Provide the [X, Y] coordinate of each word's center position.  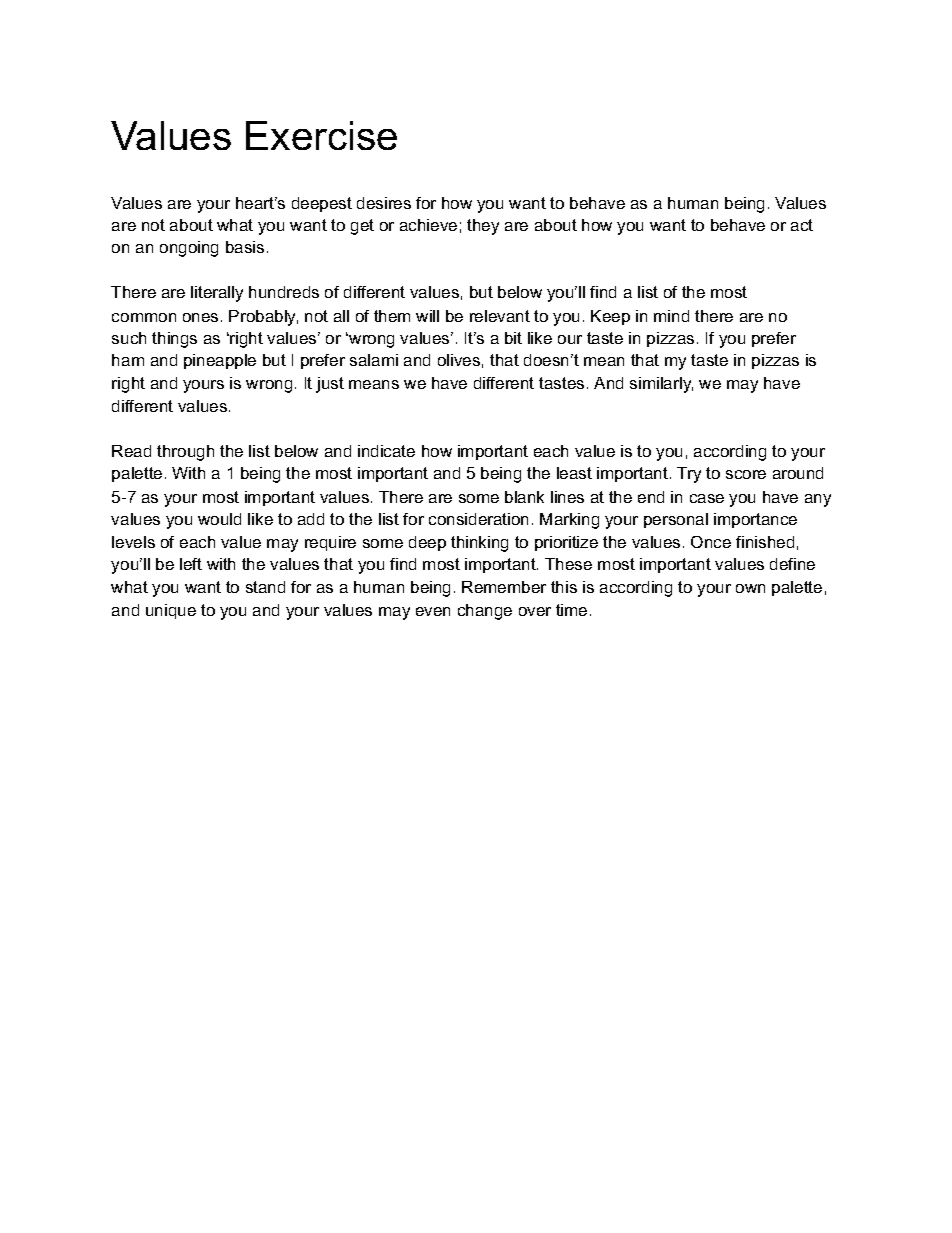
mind [671, 316]
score [746, 474]
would [219, 519]
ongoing [189, 249]
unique [171, 611]
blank [524, 497]
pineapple [220, 361]
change [485, 612]
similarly [661, 385]
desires [384, 203]
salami [374, 360]
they [483, 227]
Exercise [321, 135]
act [802, 225]
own [750, 588]
